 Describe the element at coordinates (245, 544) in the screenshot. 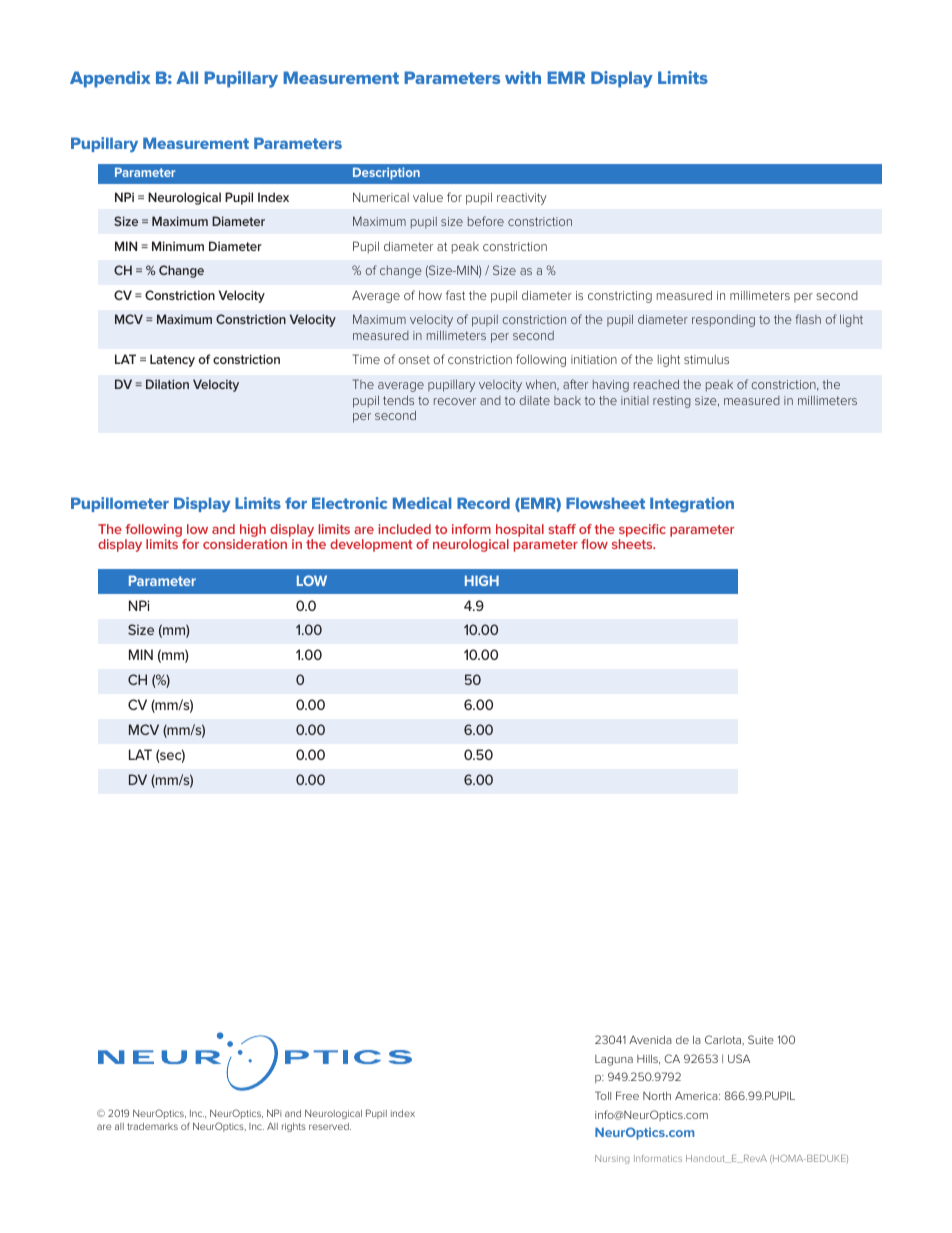

I see `consideration` at that location.
